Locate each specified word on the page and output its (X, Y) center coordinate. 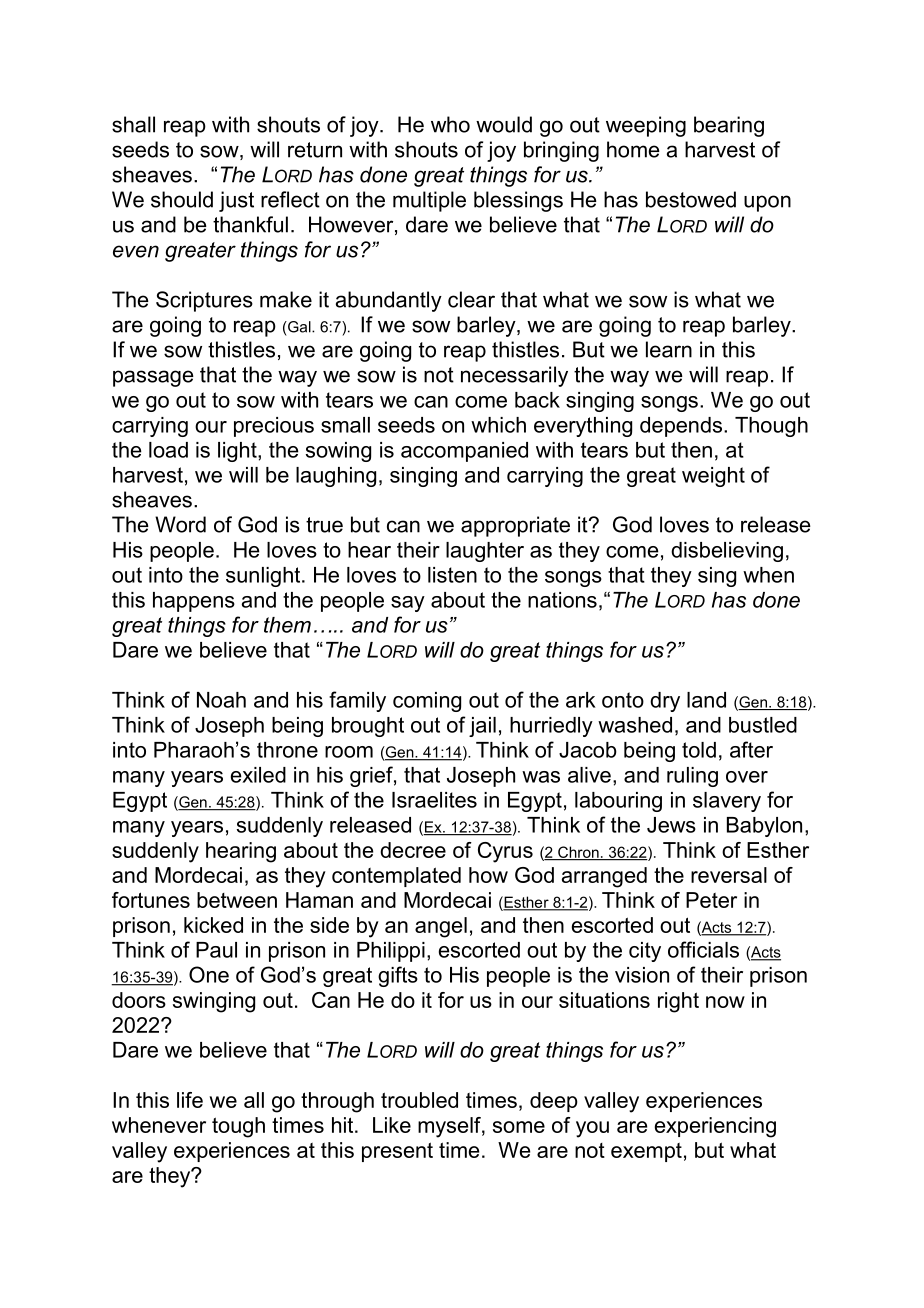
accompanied (464, 452)
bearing (729, 126)
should (182, 199)
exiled (258, 775)
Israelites (434, 800)
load (168, 450)
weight (713, 477)
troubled (419, 1100)
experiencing (715, 1127)
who (450, 124)
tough (238, 1127)
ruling (692, 777)
